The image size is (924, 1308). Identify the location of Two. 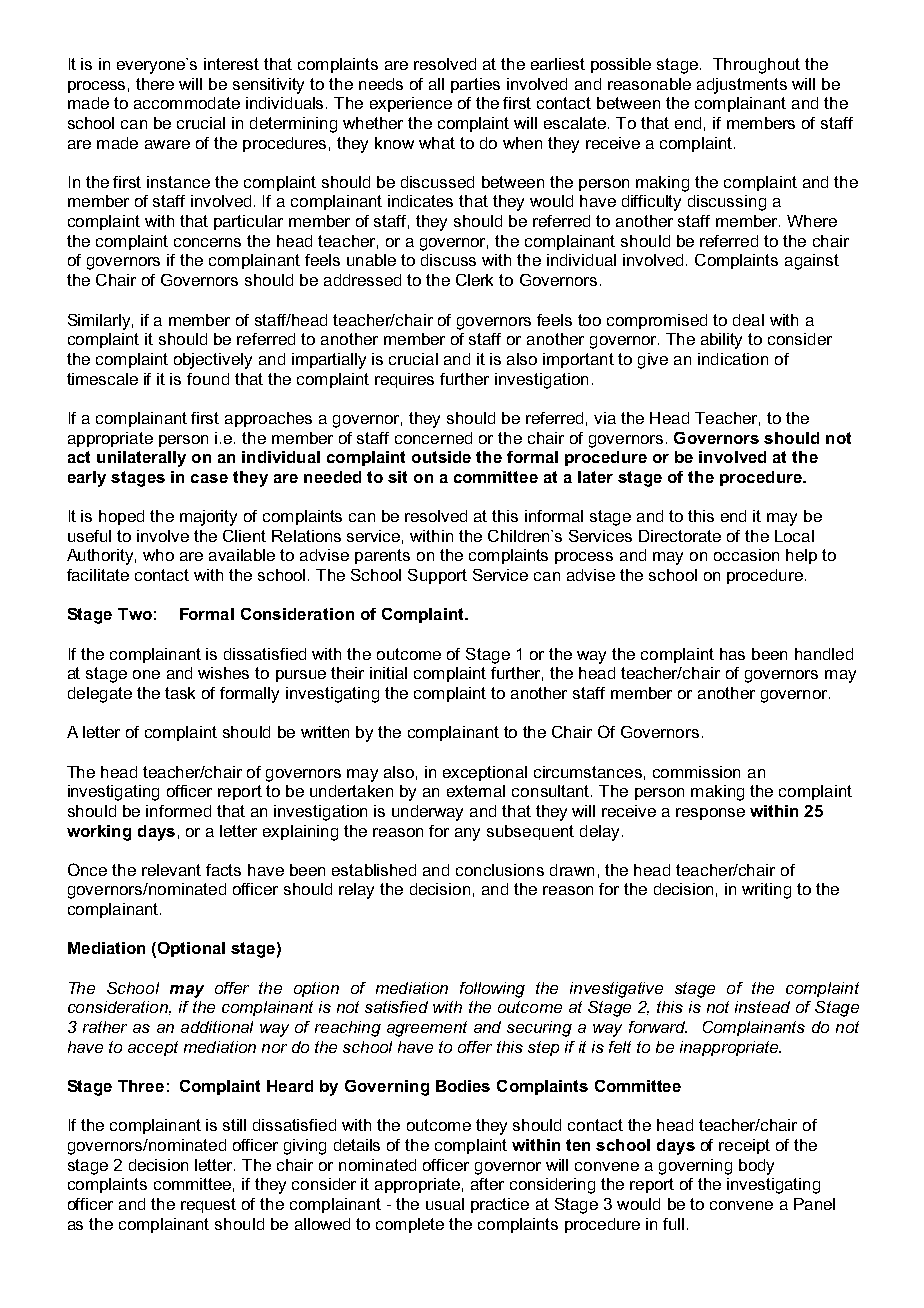
(135, 614).
